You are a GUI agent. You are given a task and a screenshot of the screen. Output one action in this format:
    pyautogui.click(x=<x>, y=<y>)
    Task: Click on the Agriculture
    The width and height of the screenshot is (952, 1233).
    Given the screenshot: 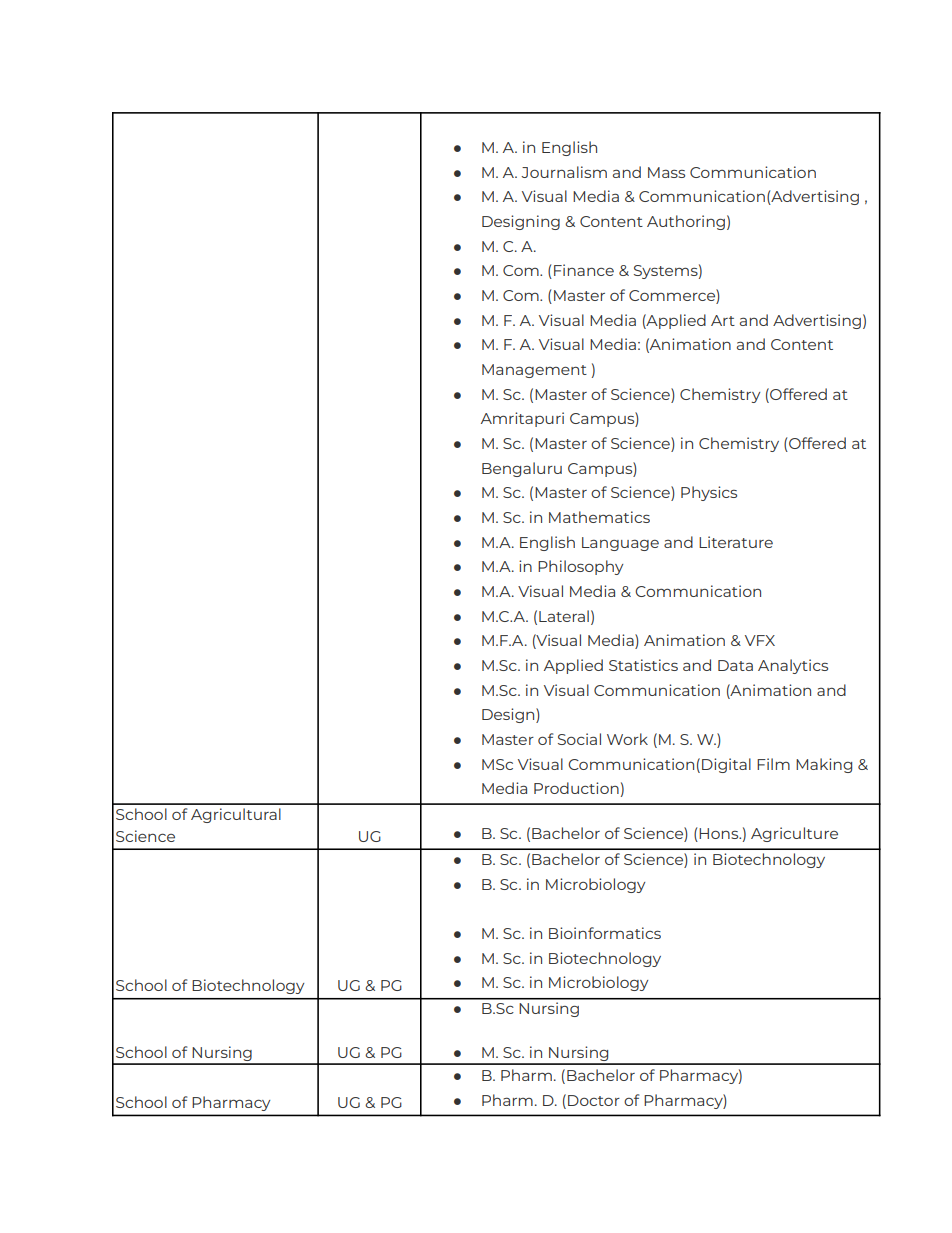 What is the action you would take?
    pyautogui.click(x=794, y=834)
